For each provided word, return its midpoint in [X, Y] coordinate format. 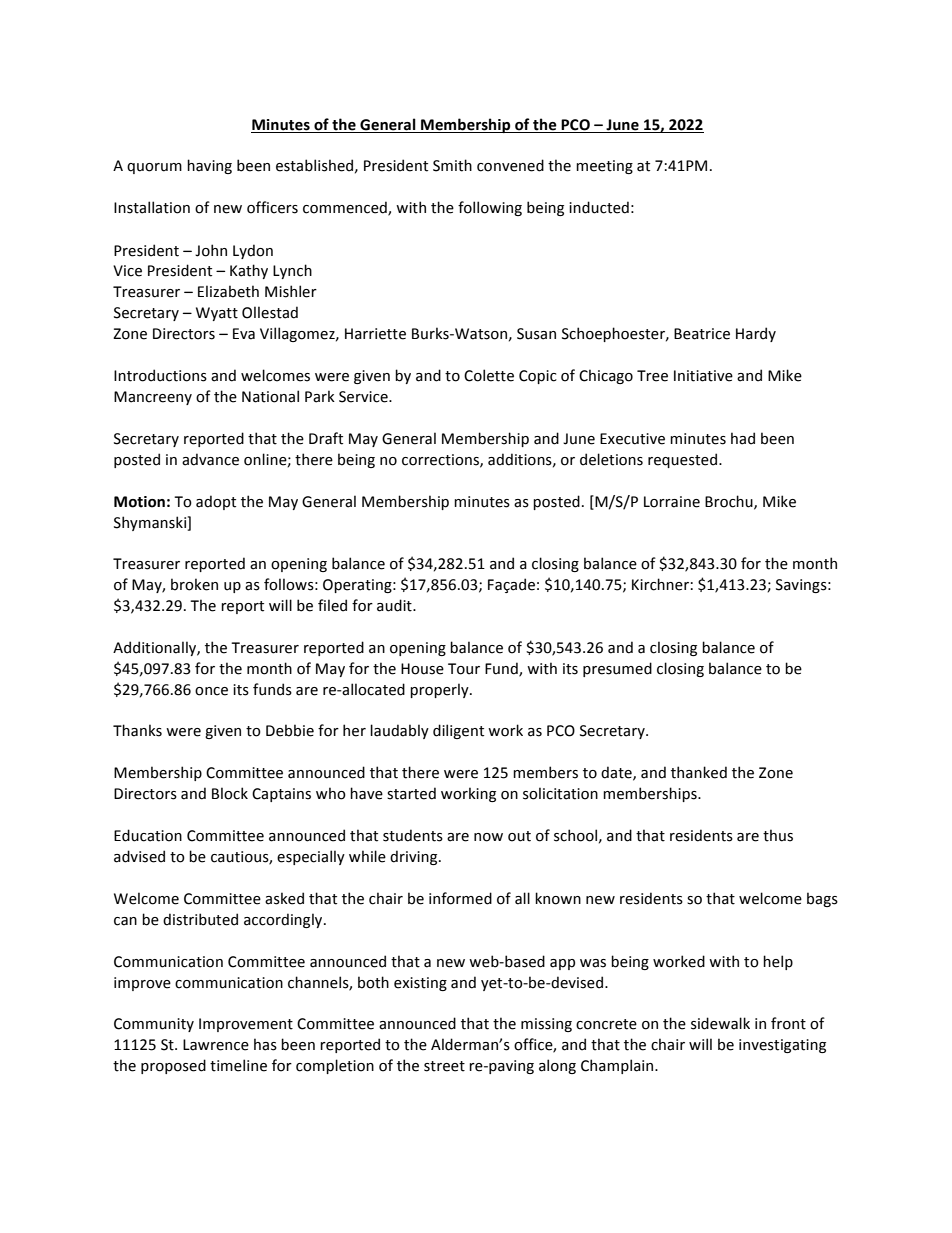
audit [395, 605]
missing [546, 1025]
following [490, 208]
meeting [604, 167]
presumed [617, 669]
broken [194, 584]
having [209, 166]
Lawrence [216, 1045]
